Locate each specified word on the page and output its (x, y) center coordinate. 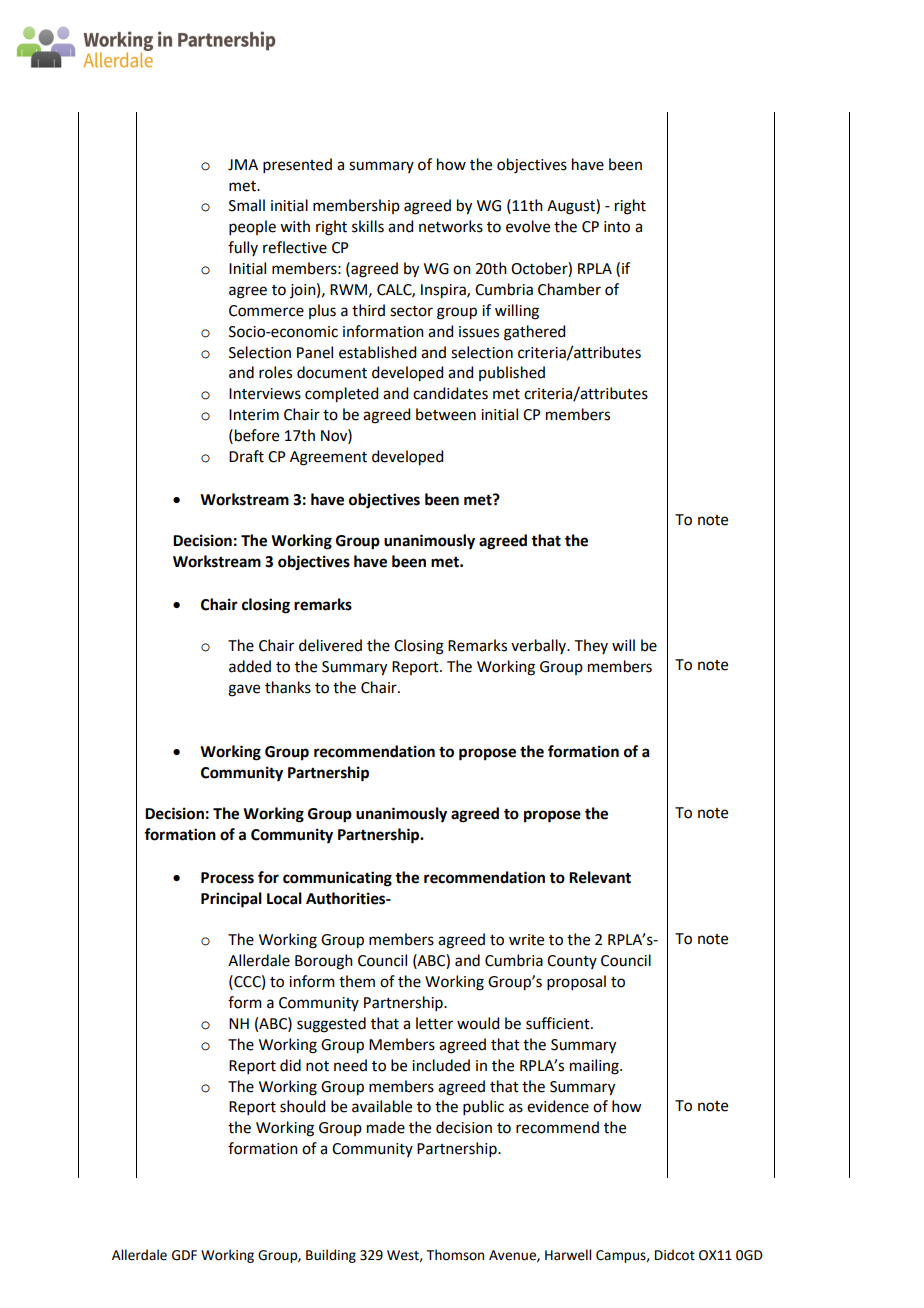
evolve (528, 226)
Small (247, 205)
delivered (330, 645)
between (446, 414)
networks (451, 226)
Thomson (455, 1255)
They (591, 646)
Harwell (568, 1255)
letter (434, 1023)
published (512, 373)
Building (331, 1256)
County (572, 962)
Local (284, 898)
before (257, 435)
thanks (288, 687)
